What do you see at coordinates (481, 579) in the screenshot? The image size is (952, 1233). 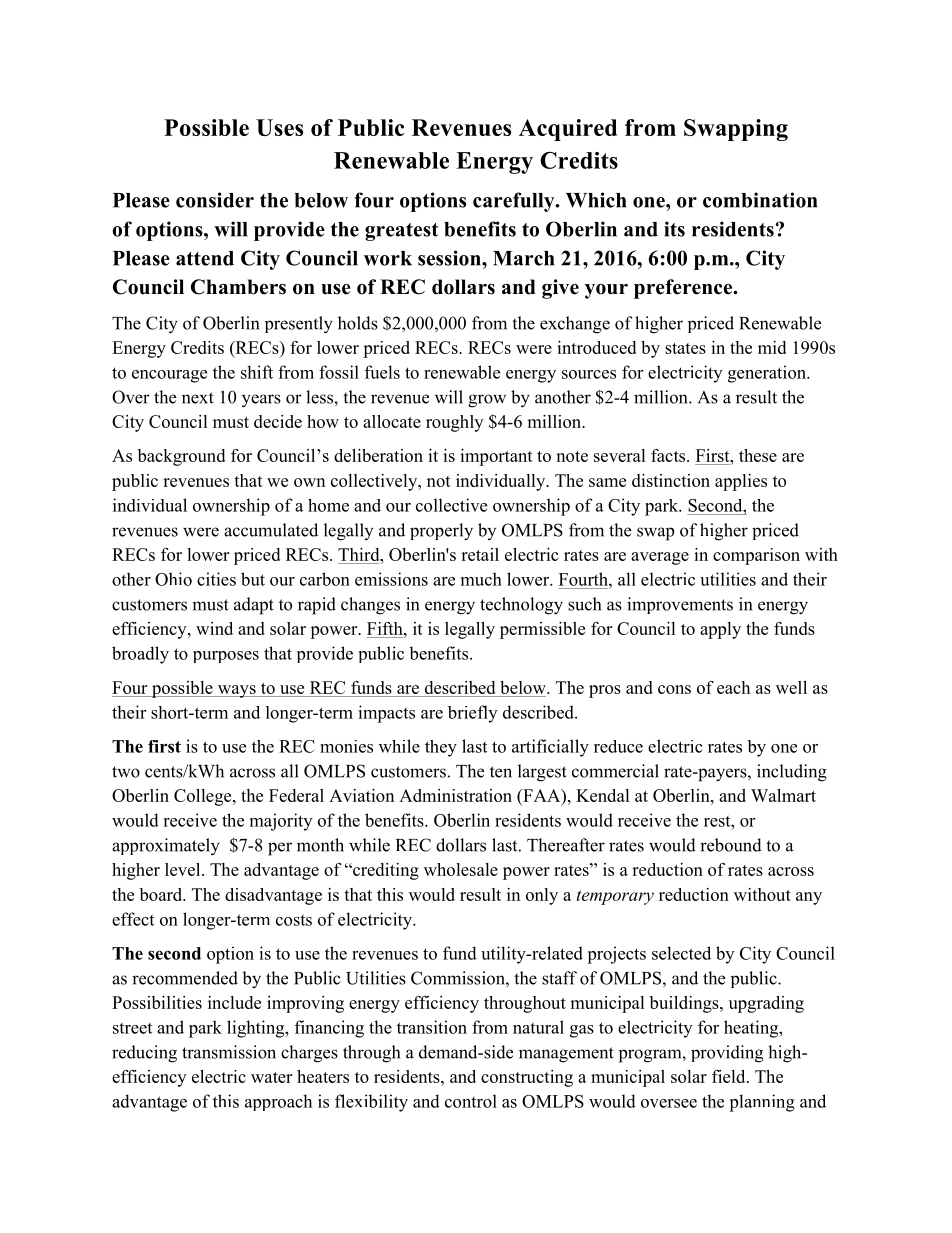 I see `much` at bounding box center [481, 579].
